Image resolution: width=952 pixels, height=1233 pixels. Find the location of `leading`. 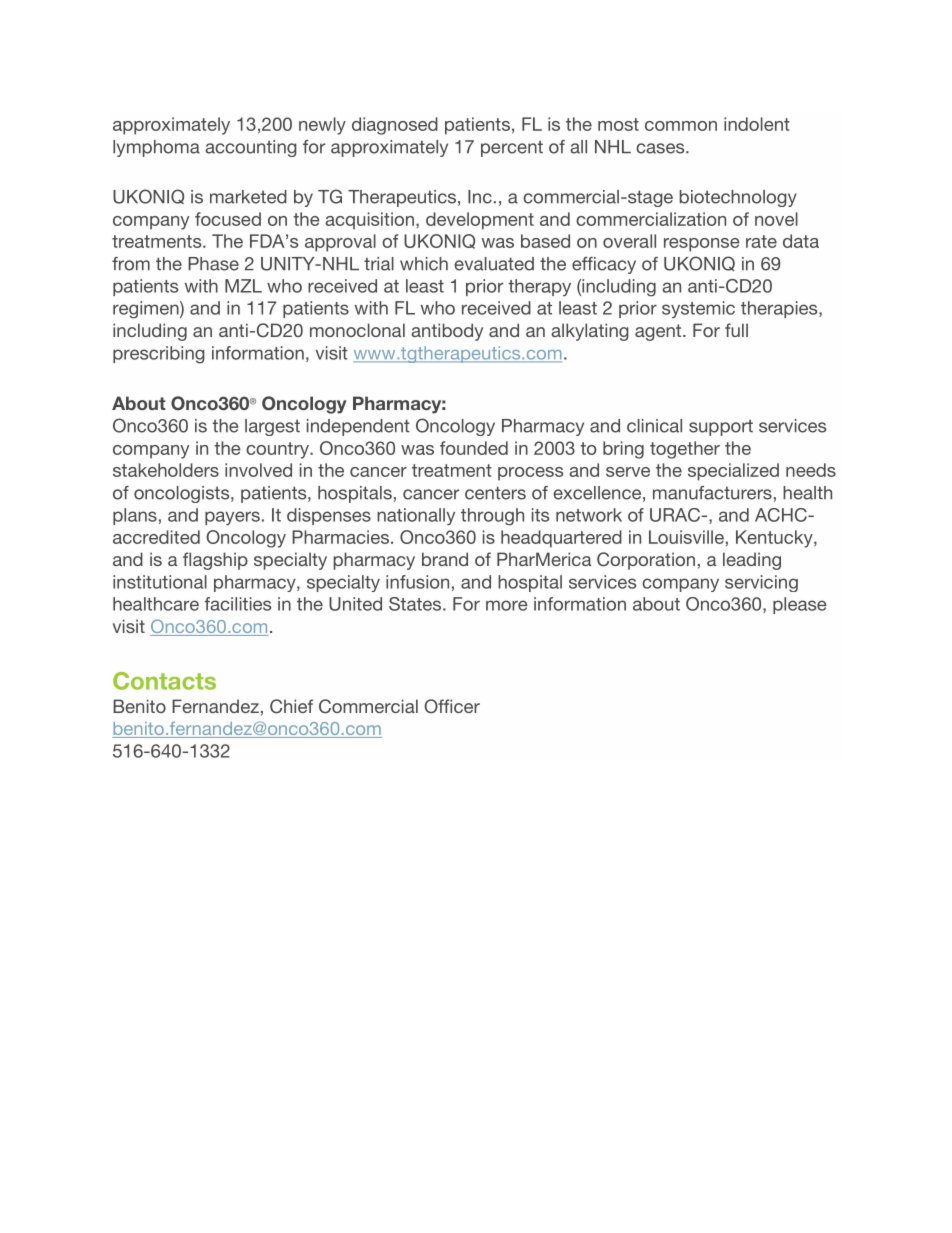

leading is located at coordinates (752, 561).
